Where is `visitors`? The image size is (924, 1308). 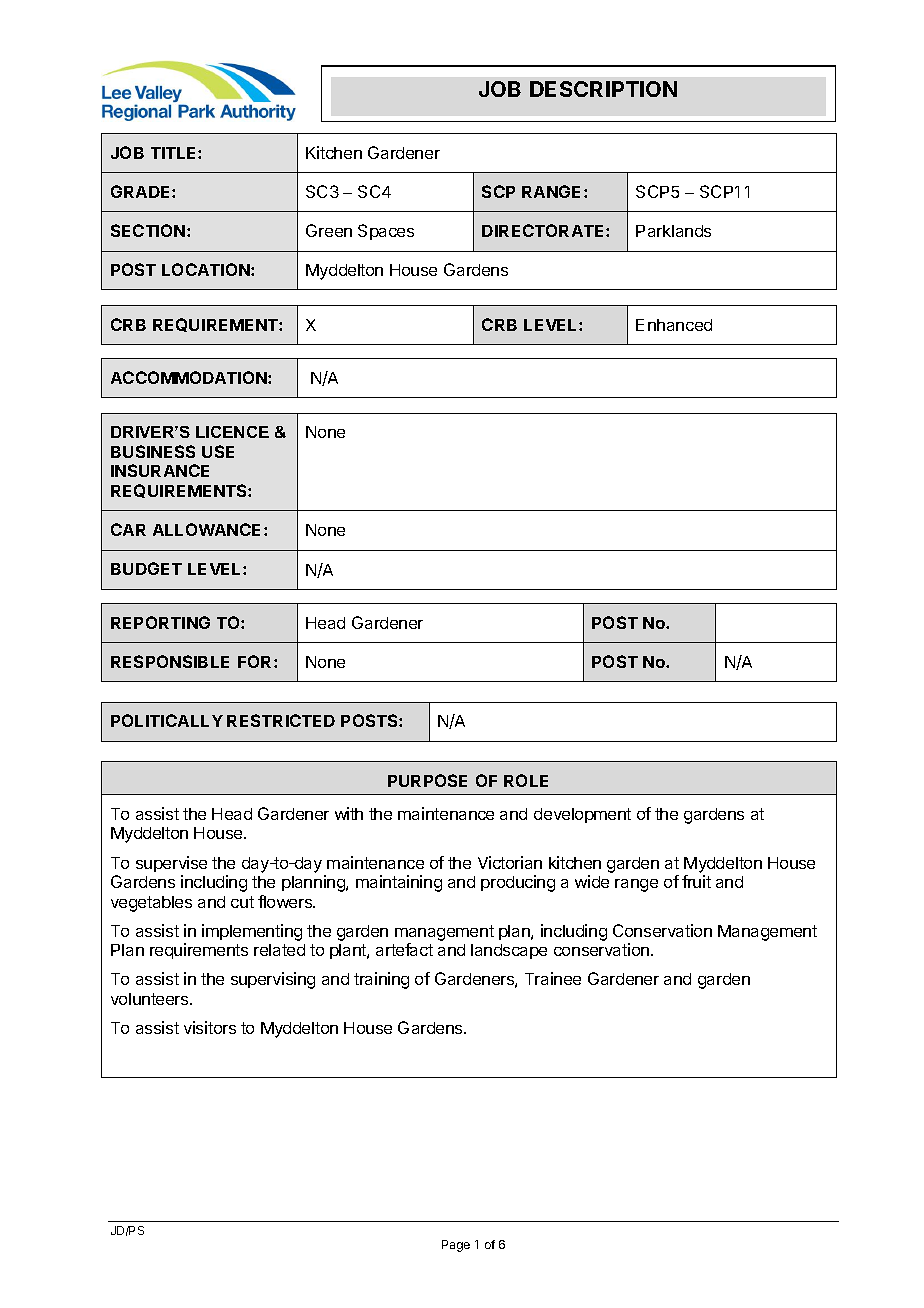 visitors is located at coordinates (210, 1027).
